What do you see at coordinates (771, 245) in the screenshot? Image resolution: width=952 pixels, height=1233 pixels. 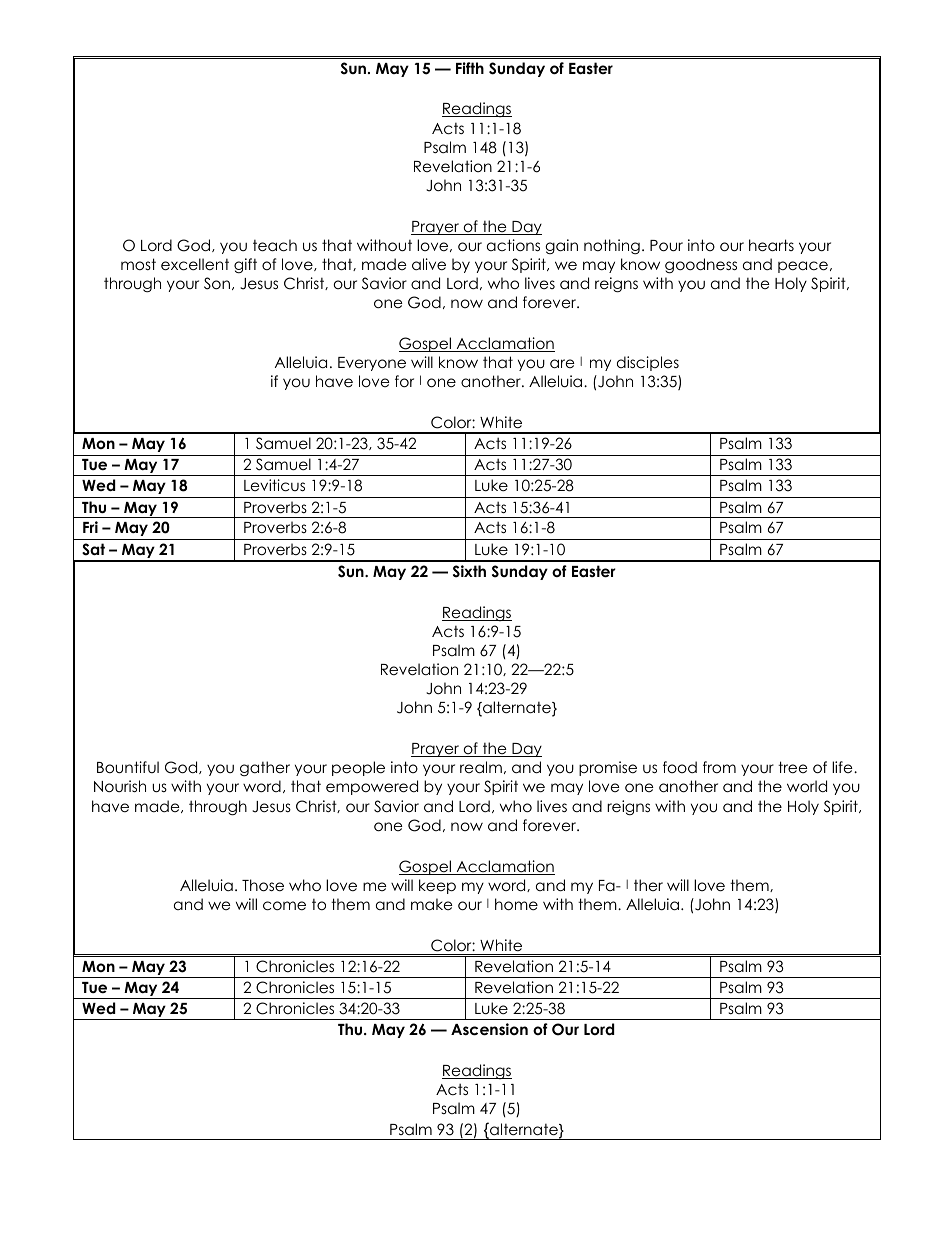 I see `hearts` at bounding box center [771, 245].
